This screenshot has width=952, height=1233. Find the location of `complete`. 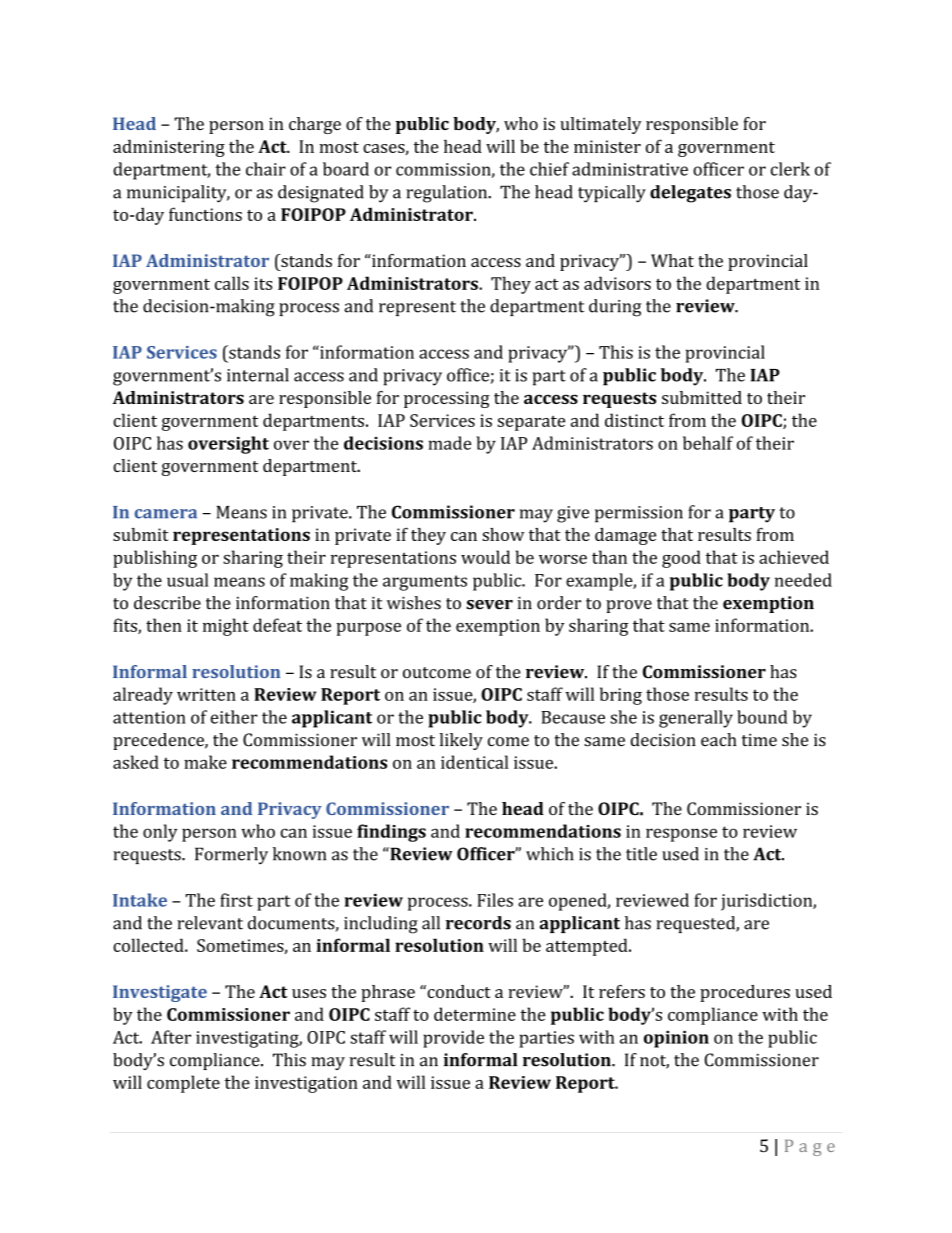

complete is located at coordinates (183, 1084).
